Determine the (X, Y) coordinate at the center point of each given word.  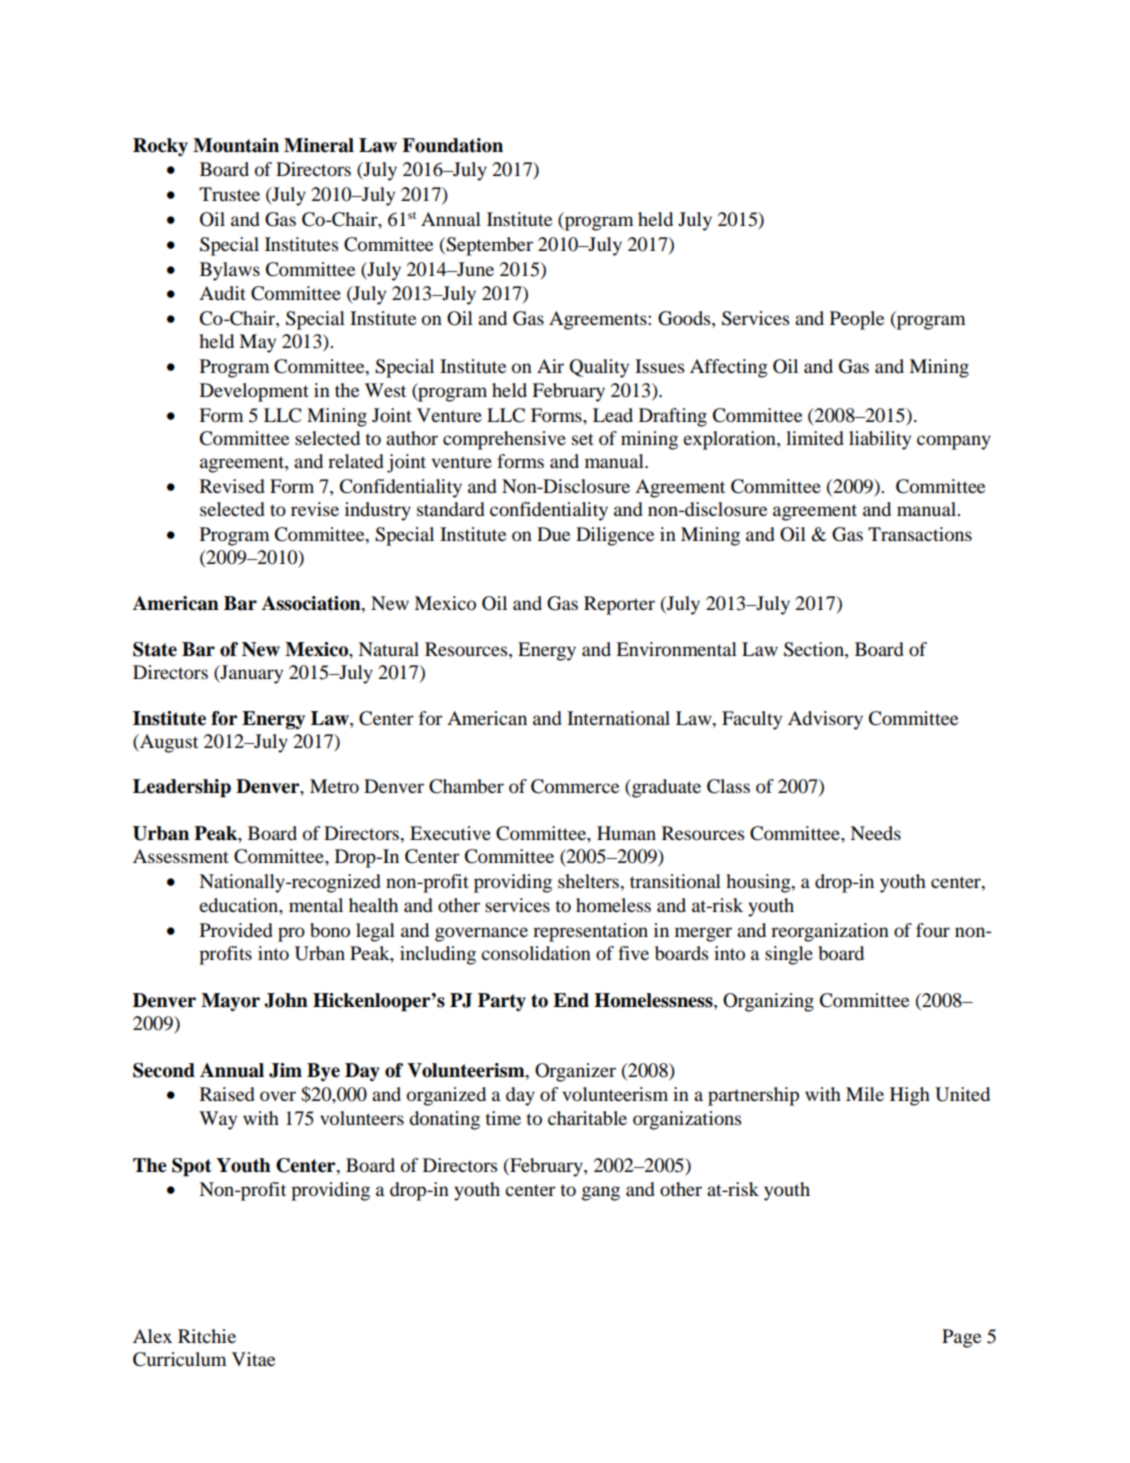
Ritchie (207, 1336)
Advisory (825, 720)
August (168, 743)
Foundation (452, 145)
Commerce (575, 786)
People (857, 320)
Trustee (229, 194)
